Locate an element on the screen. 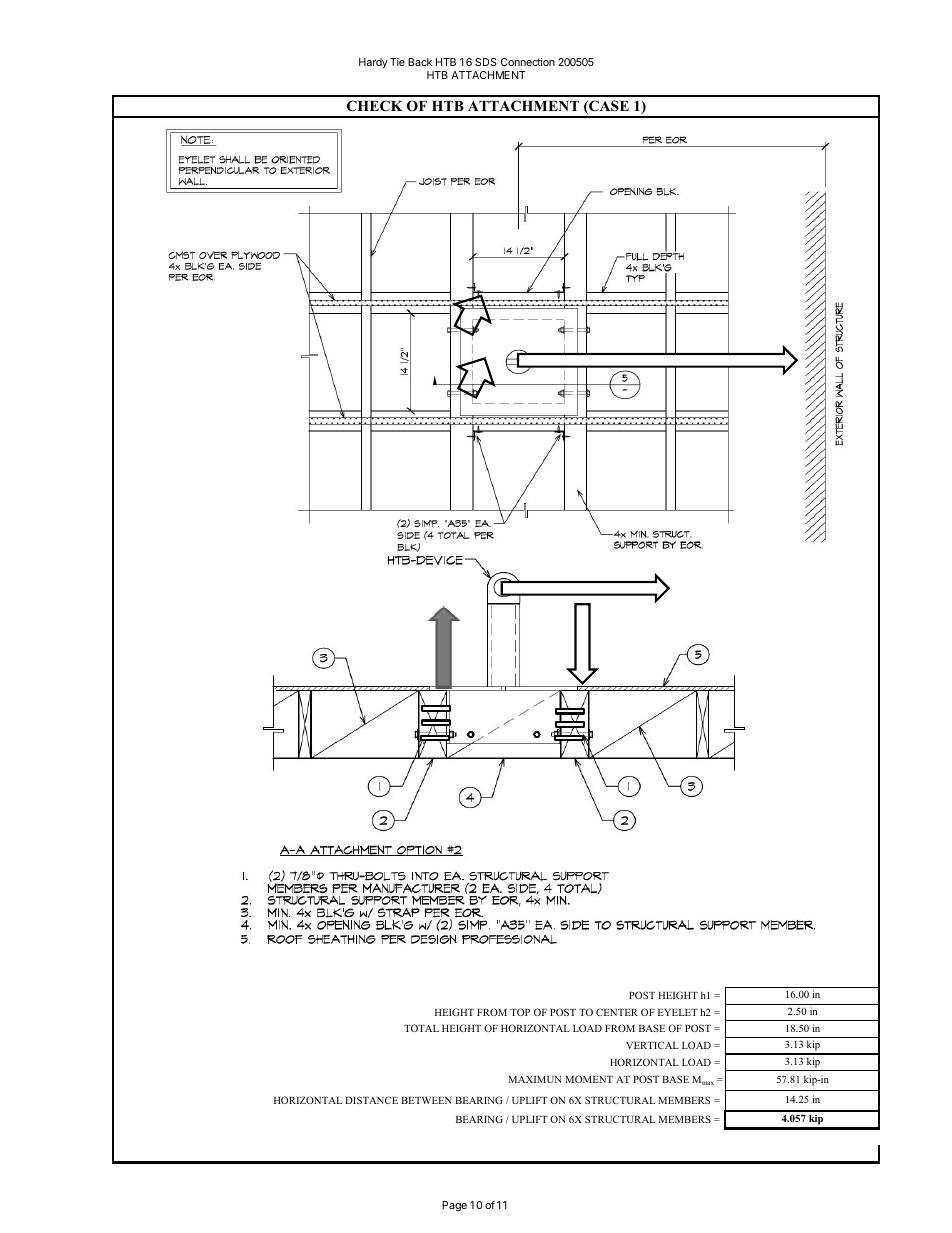 This screenshot has width=952, height=1233. Tie is located at coordinates (397, 62).
